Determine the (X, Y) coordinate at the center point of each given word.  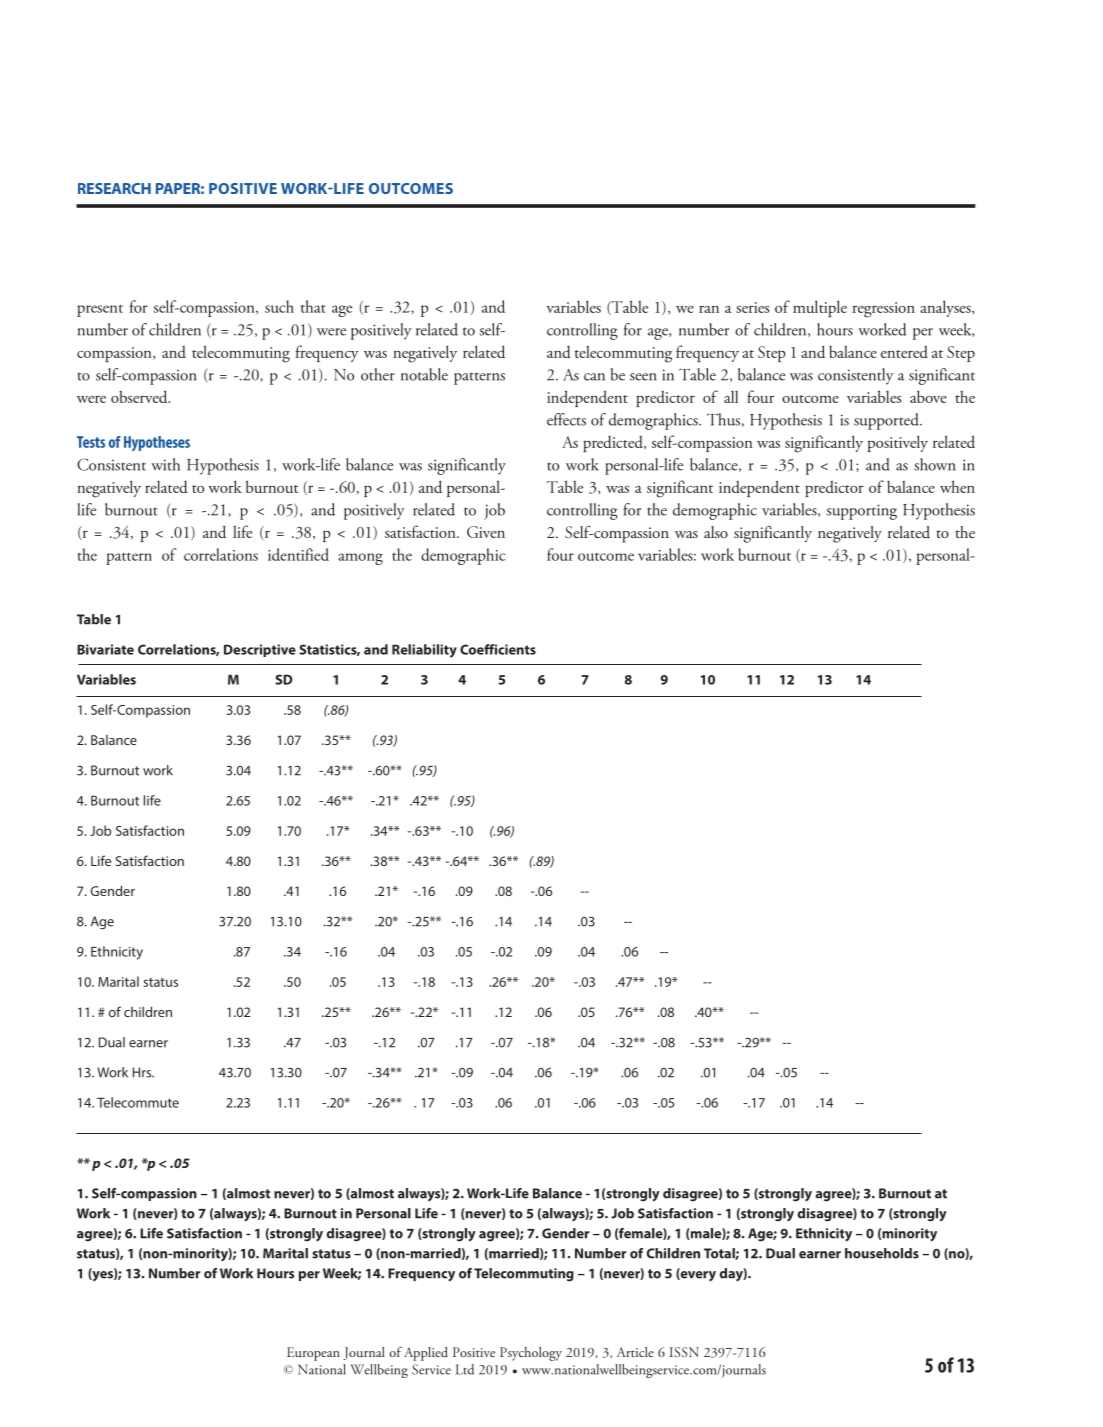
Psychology (531, 1354)
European (313, 1354)
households (882, 1253)
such (279, 306)
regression (883, 310)
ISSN (684, 1352)
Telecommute (138, 1102)
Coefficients (498, 649)
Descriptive (260, 650)
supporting (862, 512)
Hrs (143, 1072)
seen (643, 377)
